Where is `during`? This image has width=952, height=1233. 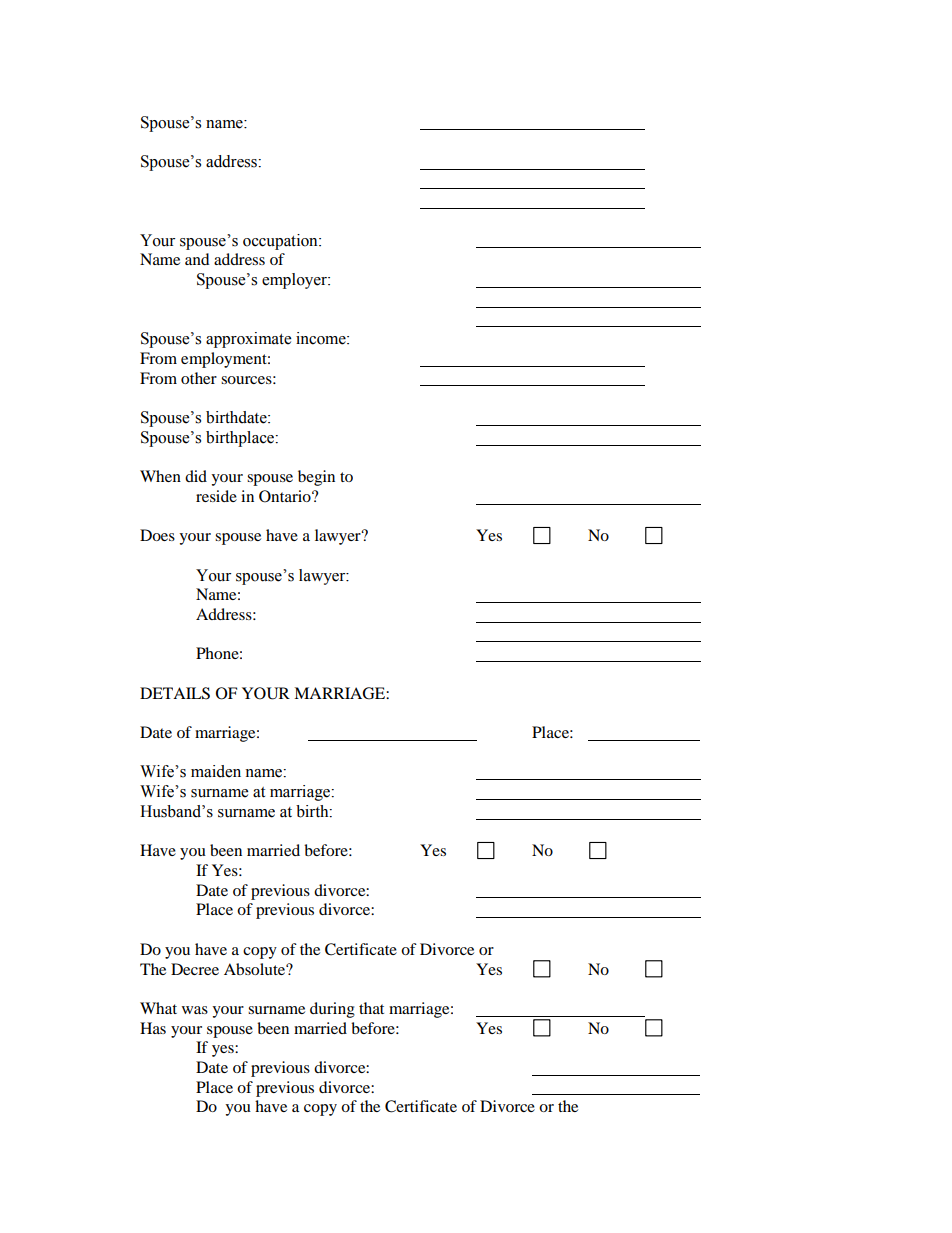 during is located at coordinates (332, 1010).
